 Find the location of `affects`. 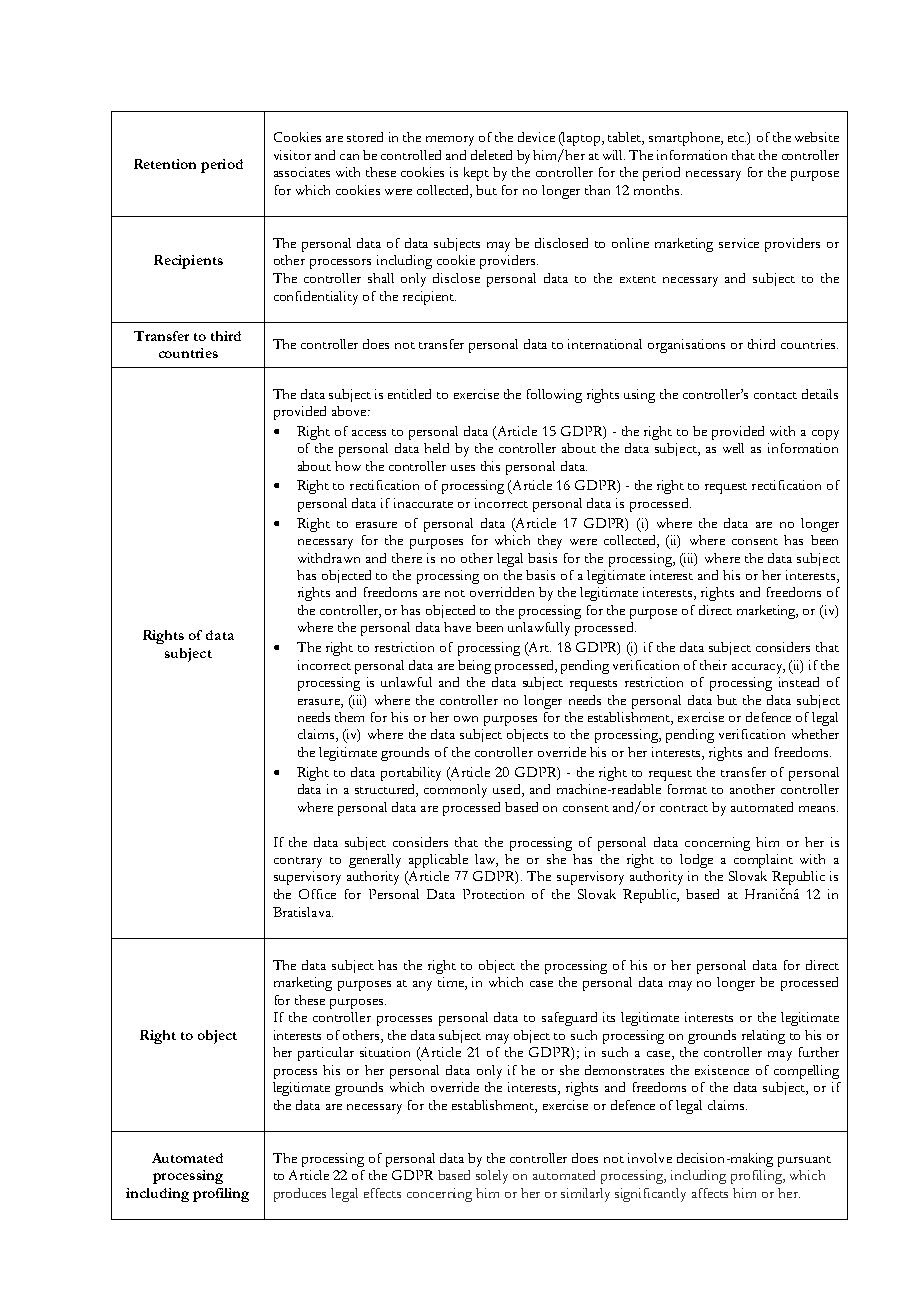

affects is located at coordinates (710, 1193).
